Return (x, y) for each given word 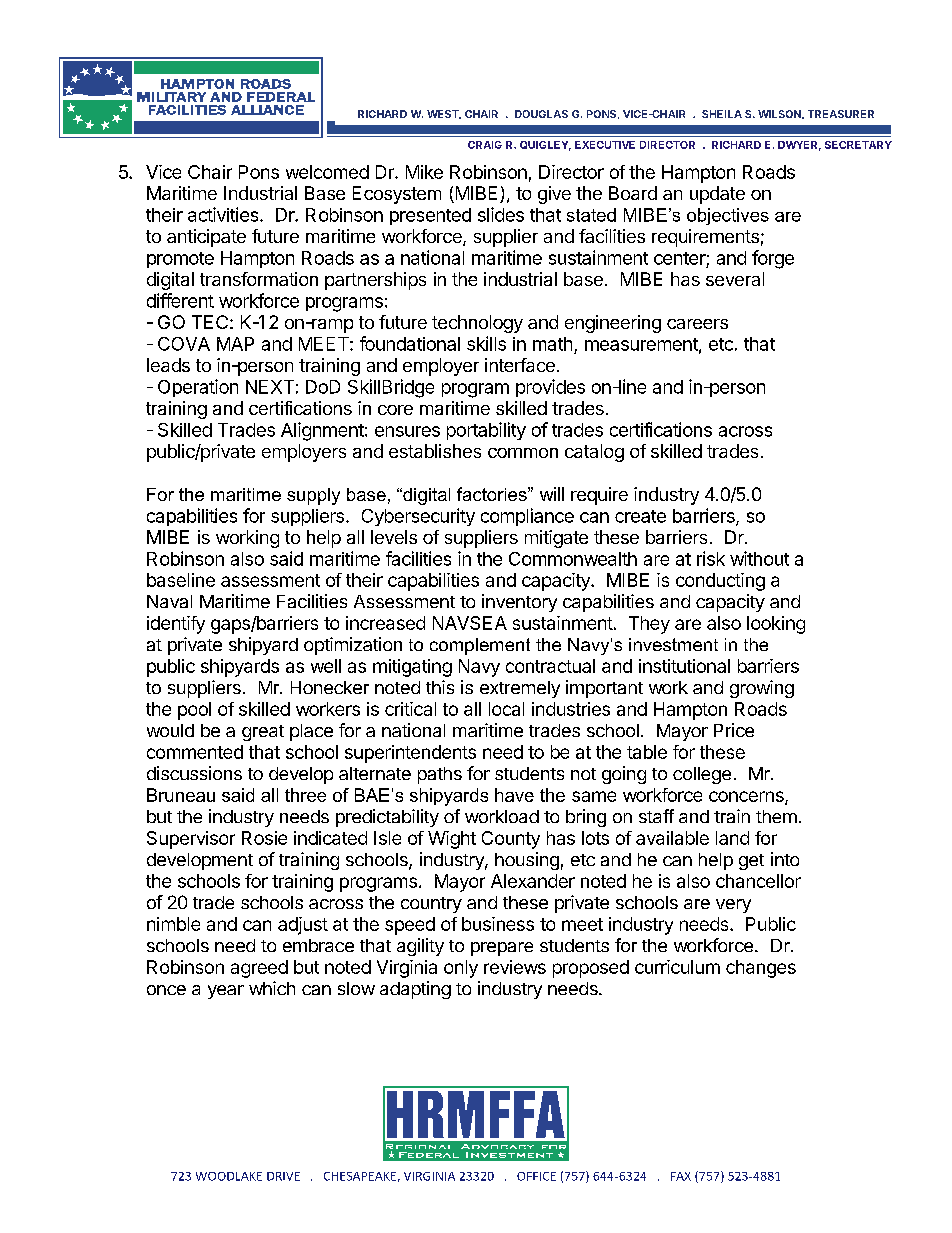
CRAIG (485, 145)
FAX (681, 1176)
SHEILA (722, 114)
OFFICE (536, 1176)
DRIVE (283, 1176)
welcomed (327, 172)
